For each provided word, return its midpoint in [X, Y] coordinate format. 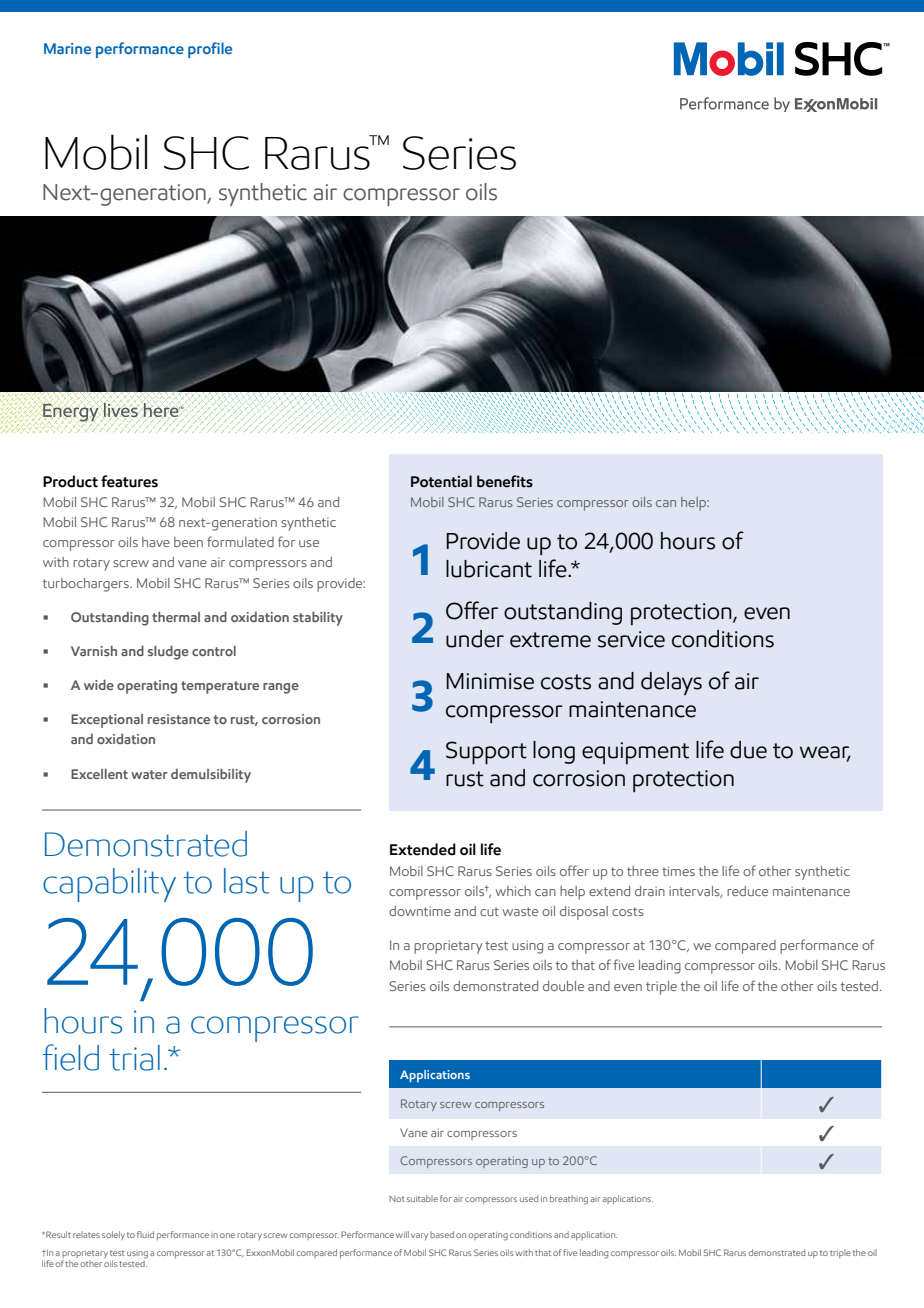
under [475, 639]
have [156, 542]
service [631, 639]
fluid [145, 1234]
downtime [420, 911]
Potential [441, 481]
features [129, 481]
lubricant [489, 569]
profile [210, 50]
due [748, 750]
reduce [747, 891]
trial [134, 1058]
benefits [505, 481]
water [149, 774]
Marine [67, 48]
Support [486, 753]
